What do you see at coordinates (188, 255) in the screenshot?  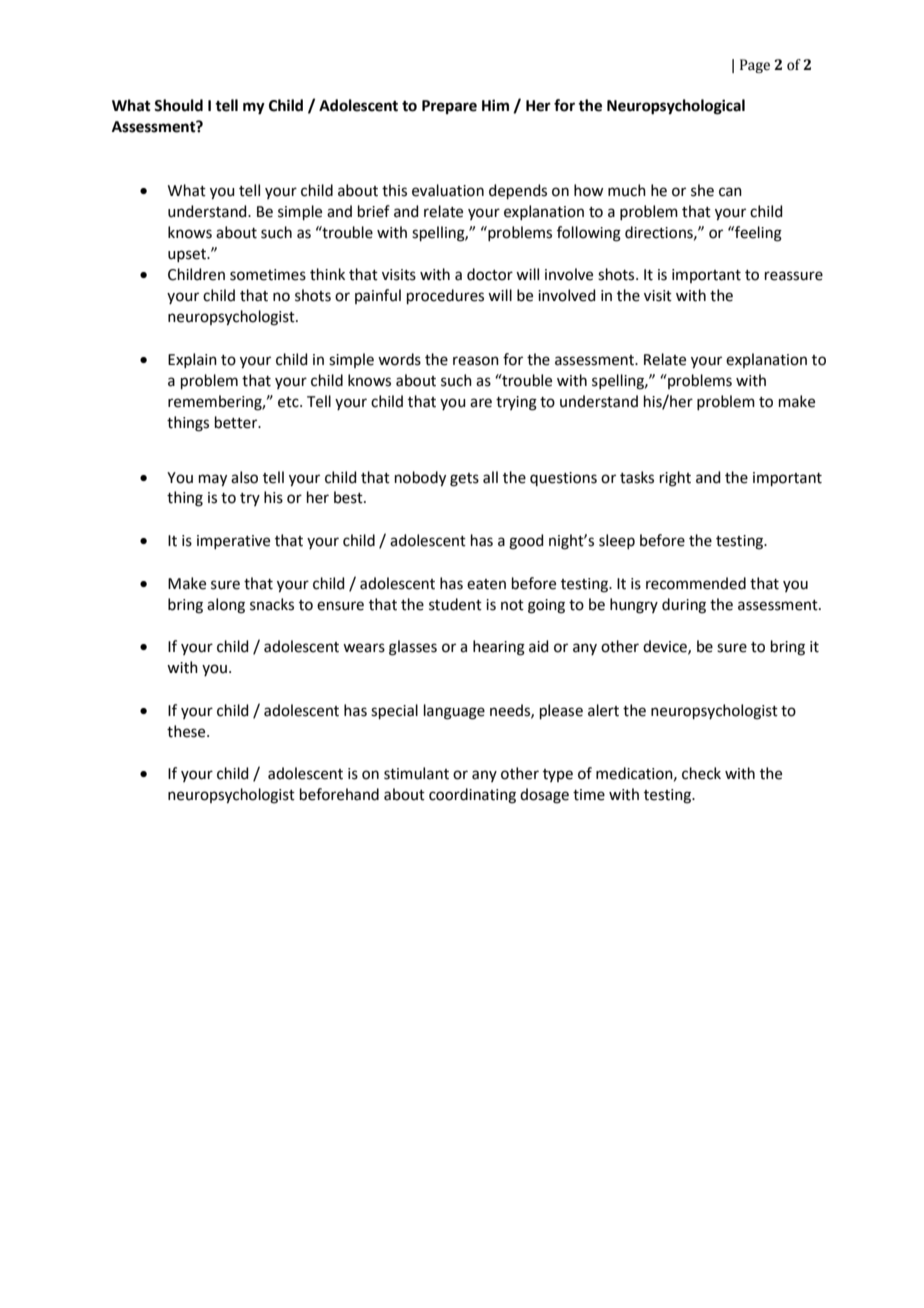 I see `upset` at bounding box center [188, 255].
